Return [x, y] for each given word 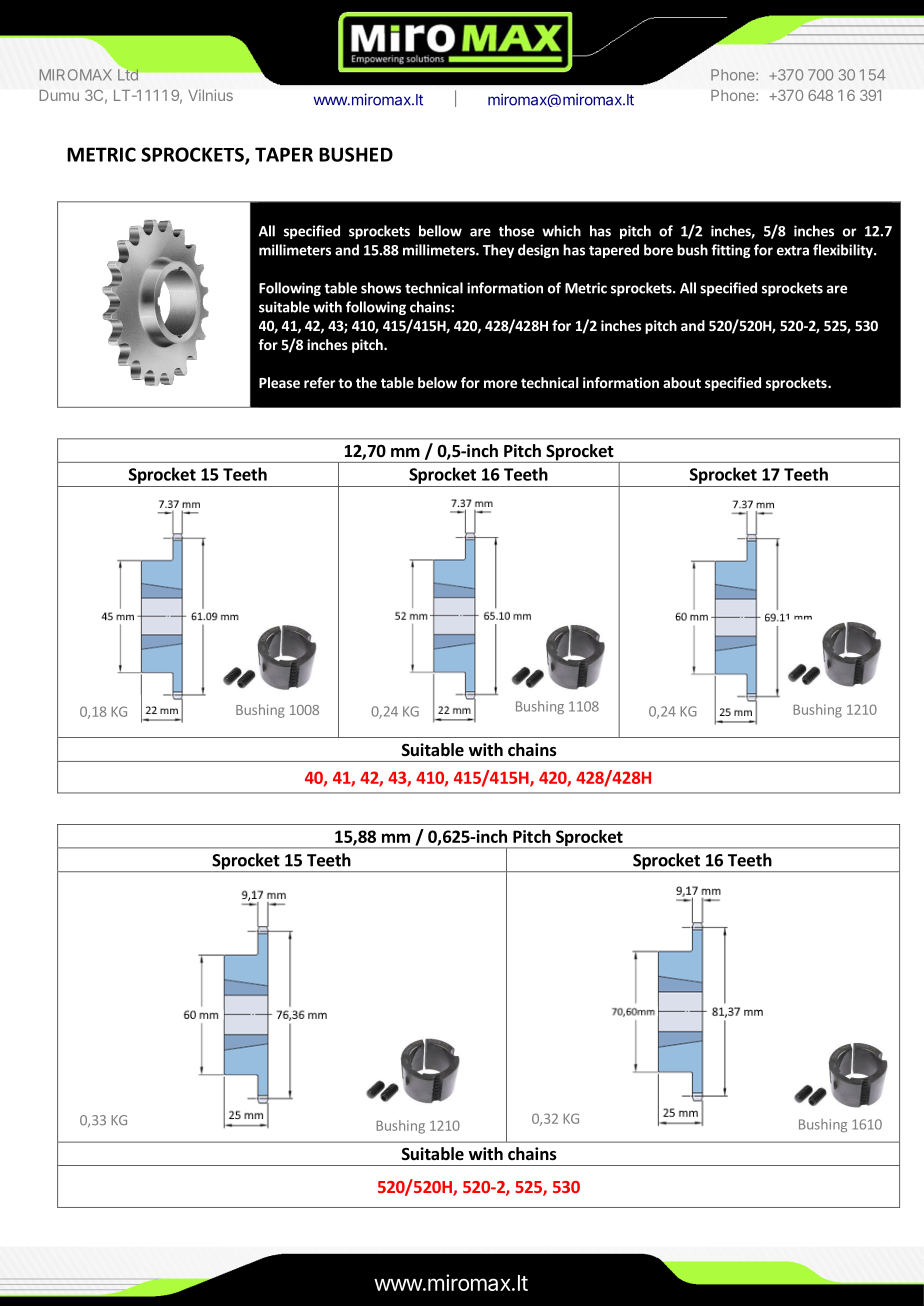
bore [658, 250]
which [561, 231]
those [516, 231]
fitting [731, 251]
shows [381, 288]
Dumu [59, 95]
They [498, 251]
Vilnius [210, 95]
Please [279, 382]
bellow [440, 231]
